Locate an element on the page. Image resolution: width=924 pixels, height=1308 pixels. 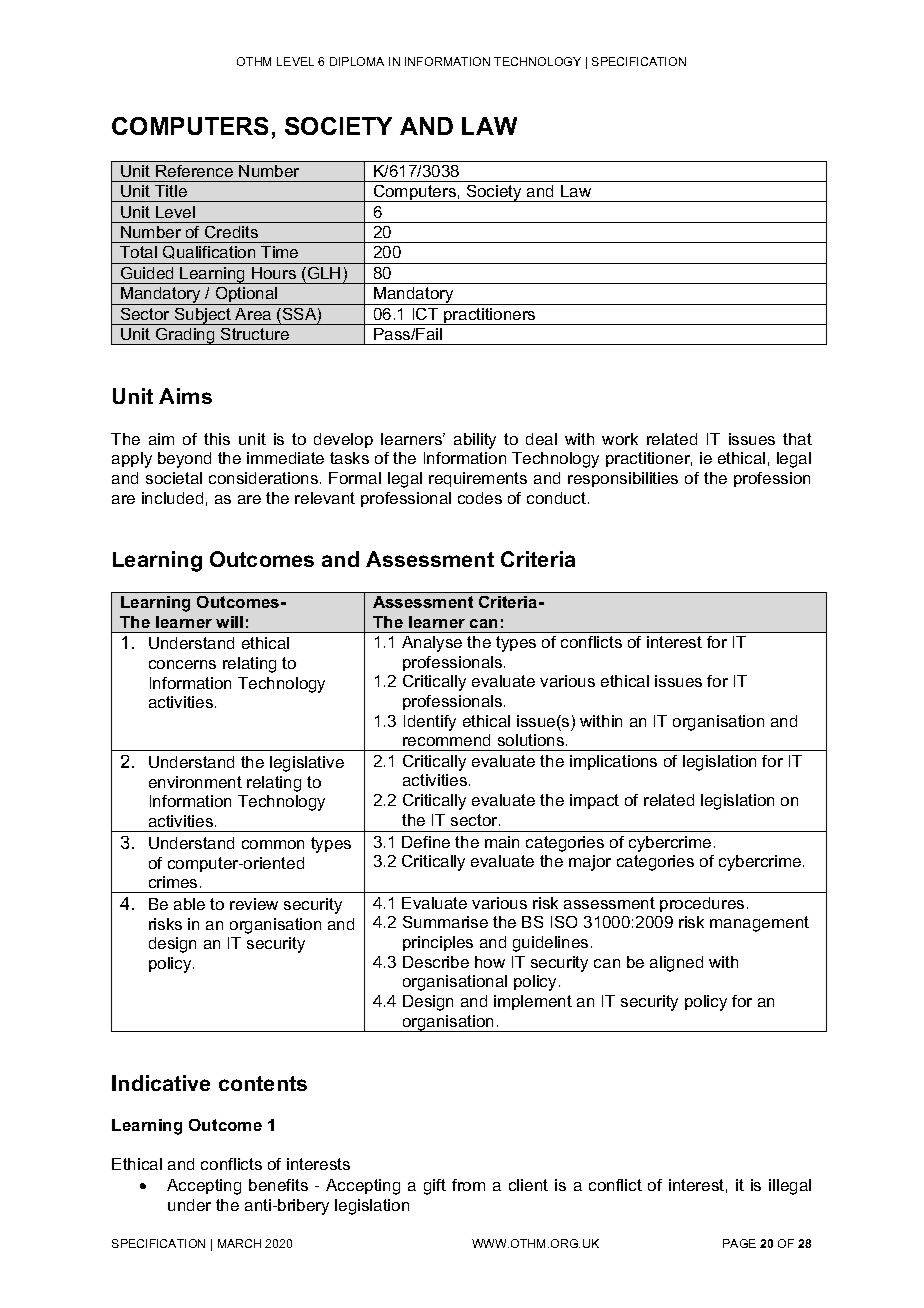
that is located at coordinates (797, 439).
